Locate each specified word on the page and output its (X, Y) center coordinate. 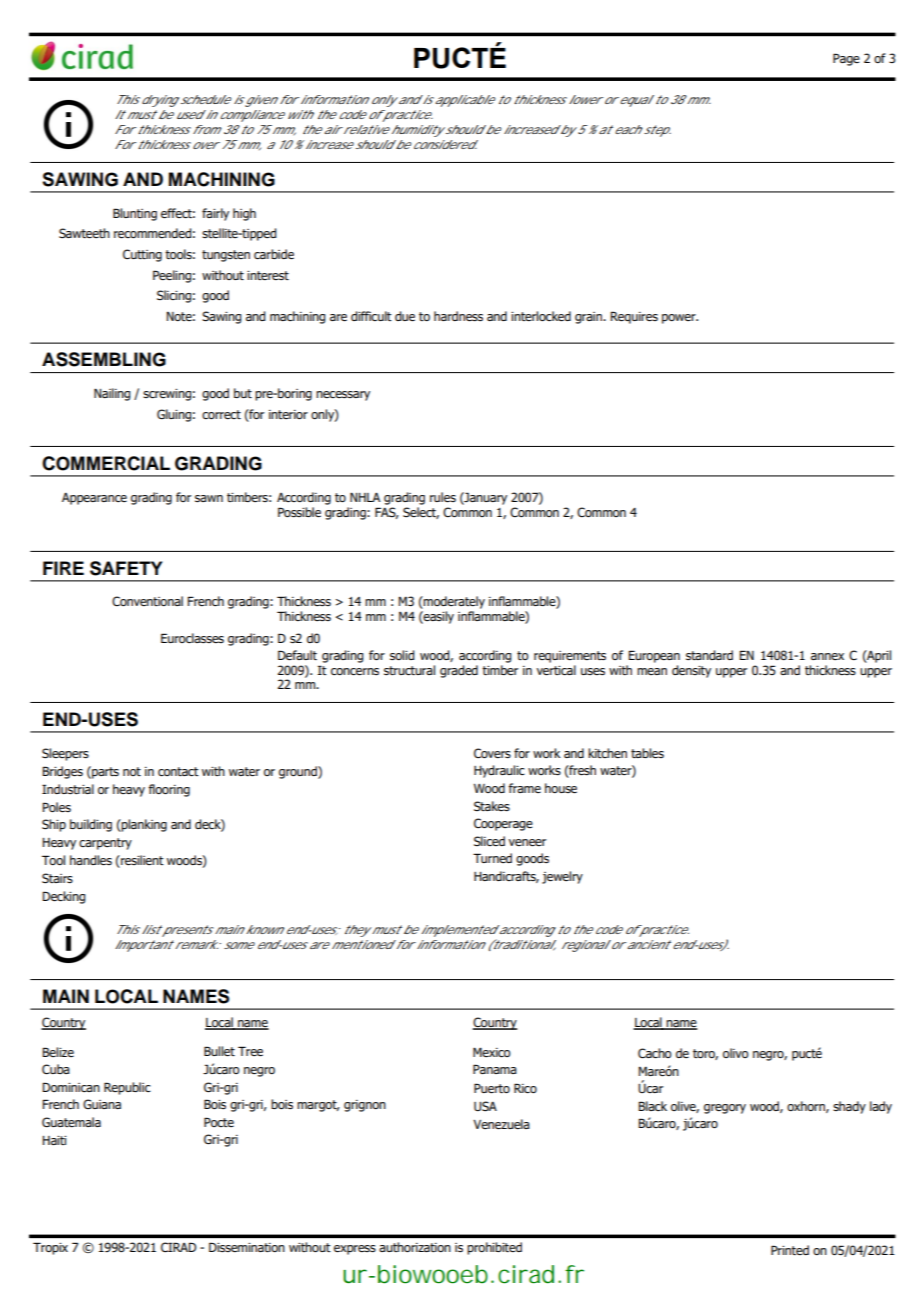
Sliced (489, 841)
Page (846, 59)
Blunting (135, 214)
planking (143, 825)
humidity (418, 131)
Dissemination (247, 1247)
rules (443, 497)
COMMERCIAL (106, 463)
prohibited (494, 1248)
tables (647, 753)
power (680, 319)
